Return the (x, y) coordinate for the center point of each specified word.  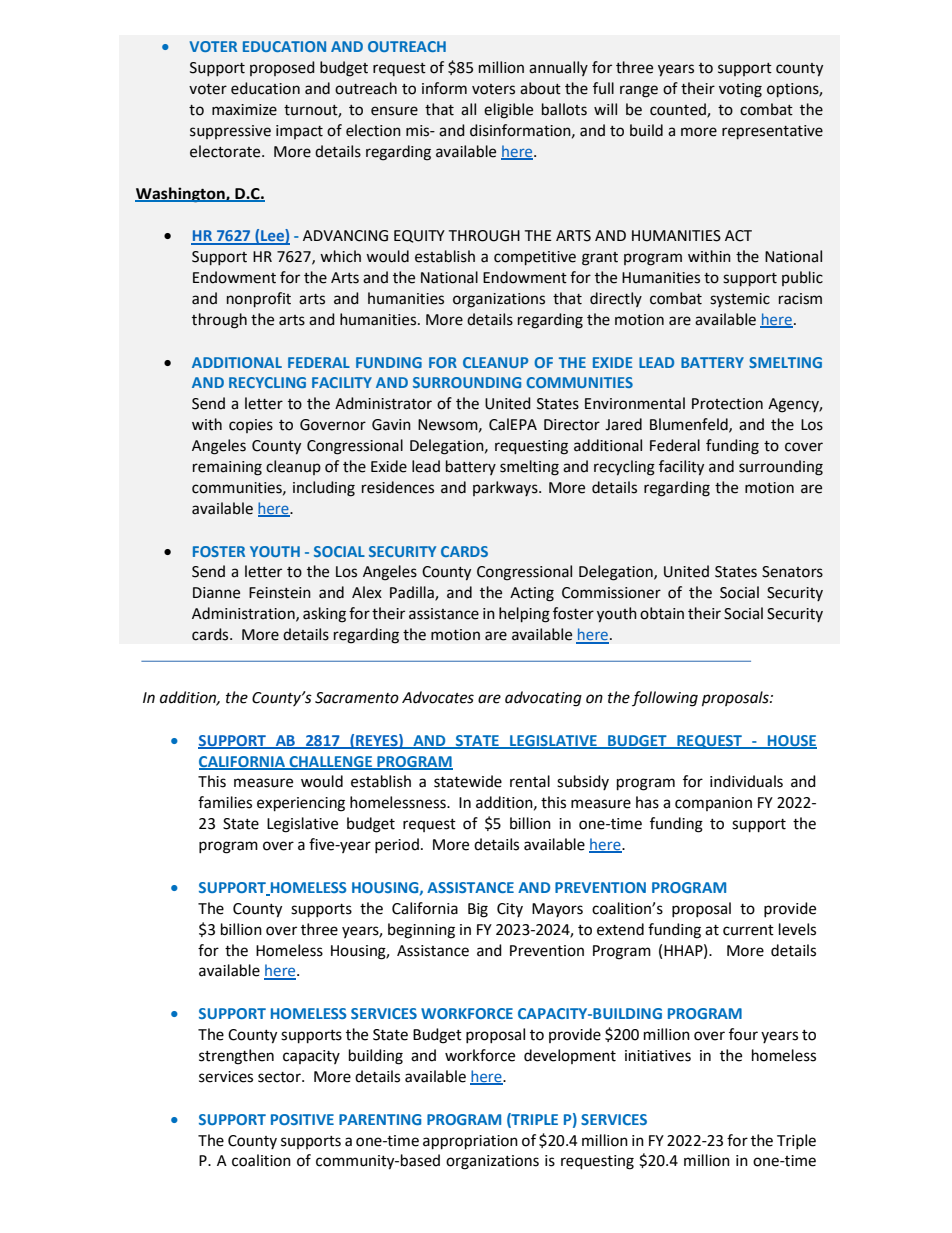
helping (524, 615)
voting (740, 90)
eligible (508, 111)
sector (280, 1077)
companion (713, 804)
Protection (727, 404)
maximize (244, 110)
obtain (662, 613)
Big (478, 910)
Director (572, 425)
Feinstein (280, 593)
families (225, 802)
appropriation (470, 1142)
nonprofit (259, 299)
